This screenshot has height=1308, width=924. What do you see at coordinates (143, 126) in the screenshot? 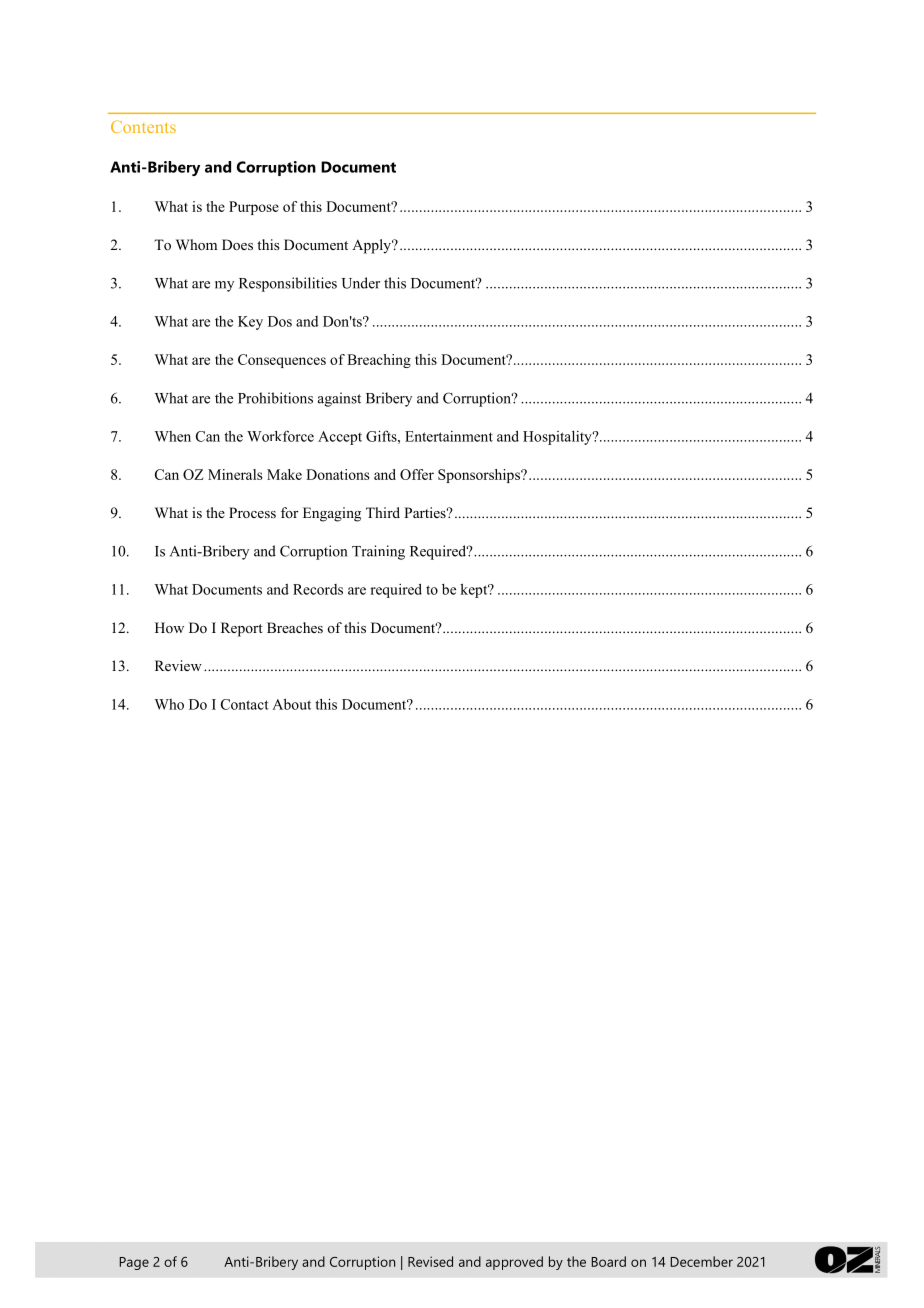
I see `Contents` at bounding box center [143, 126].
